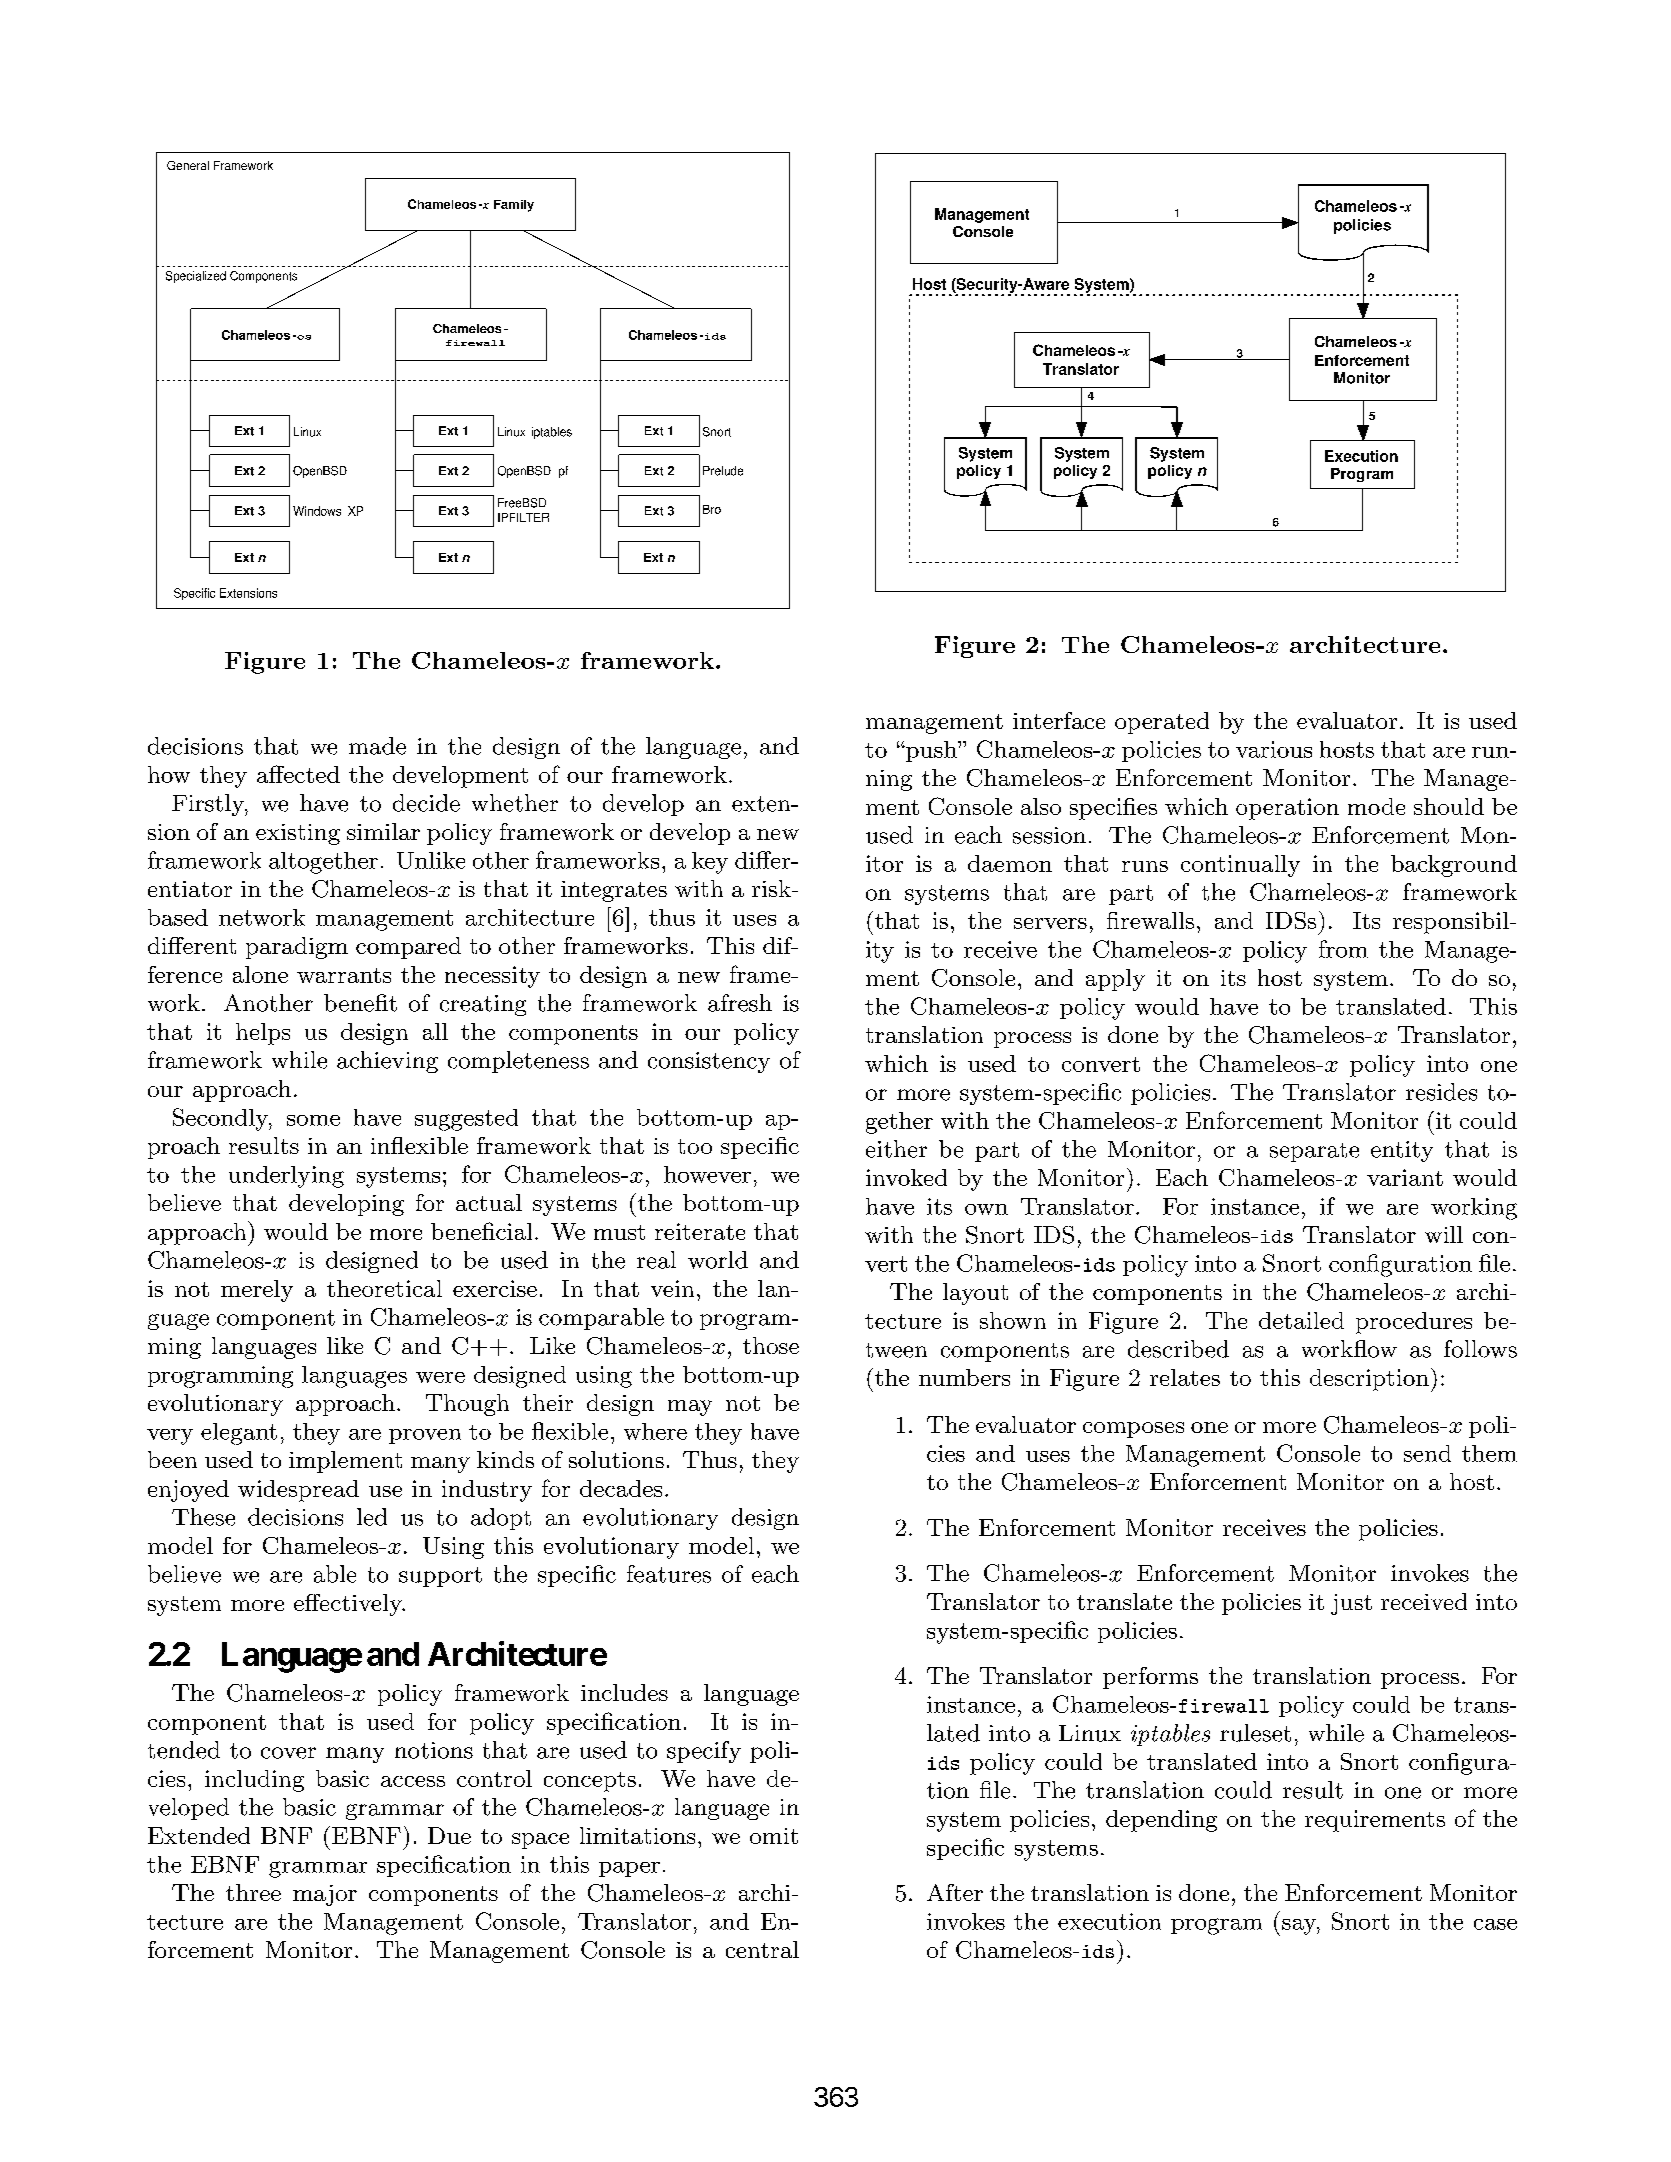 Image resolution: width=1671 pixels, height=2162 pixels. Describe the element at coordinates (514, 206) in the screenshot. I see `Family` at that location.
